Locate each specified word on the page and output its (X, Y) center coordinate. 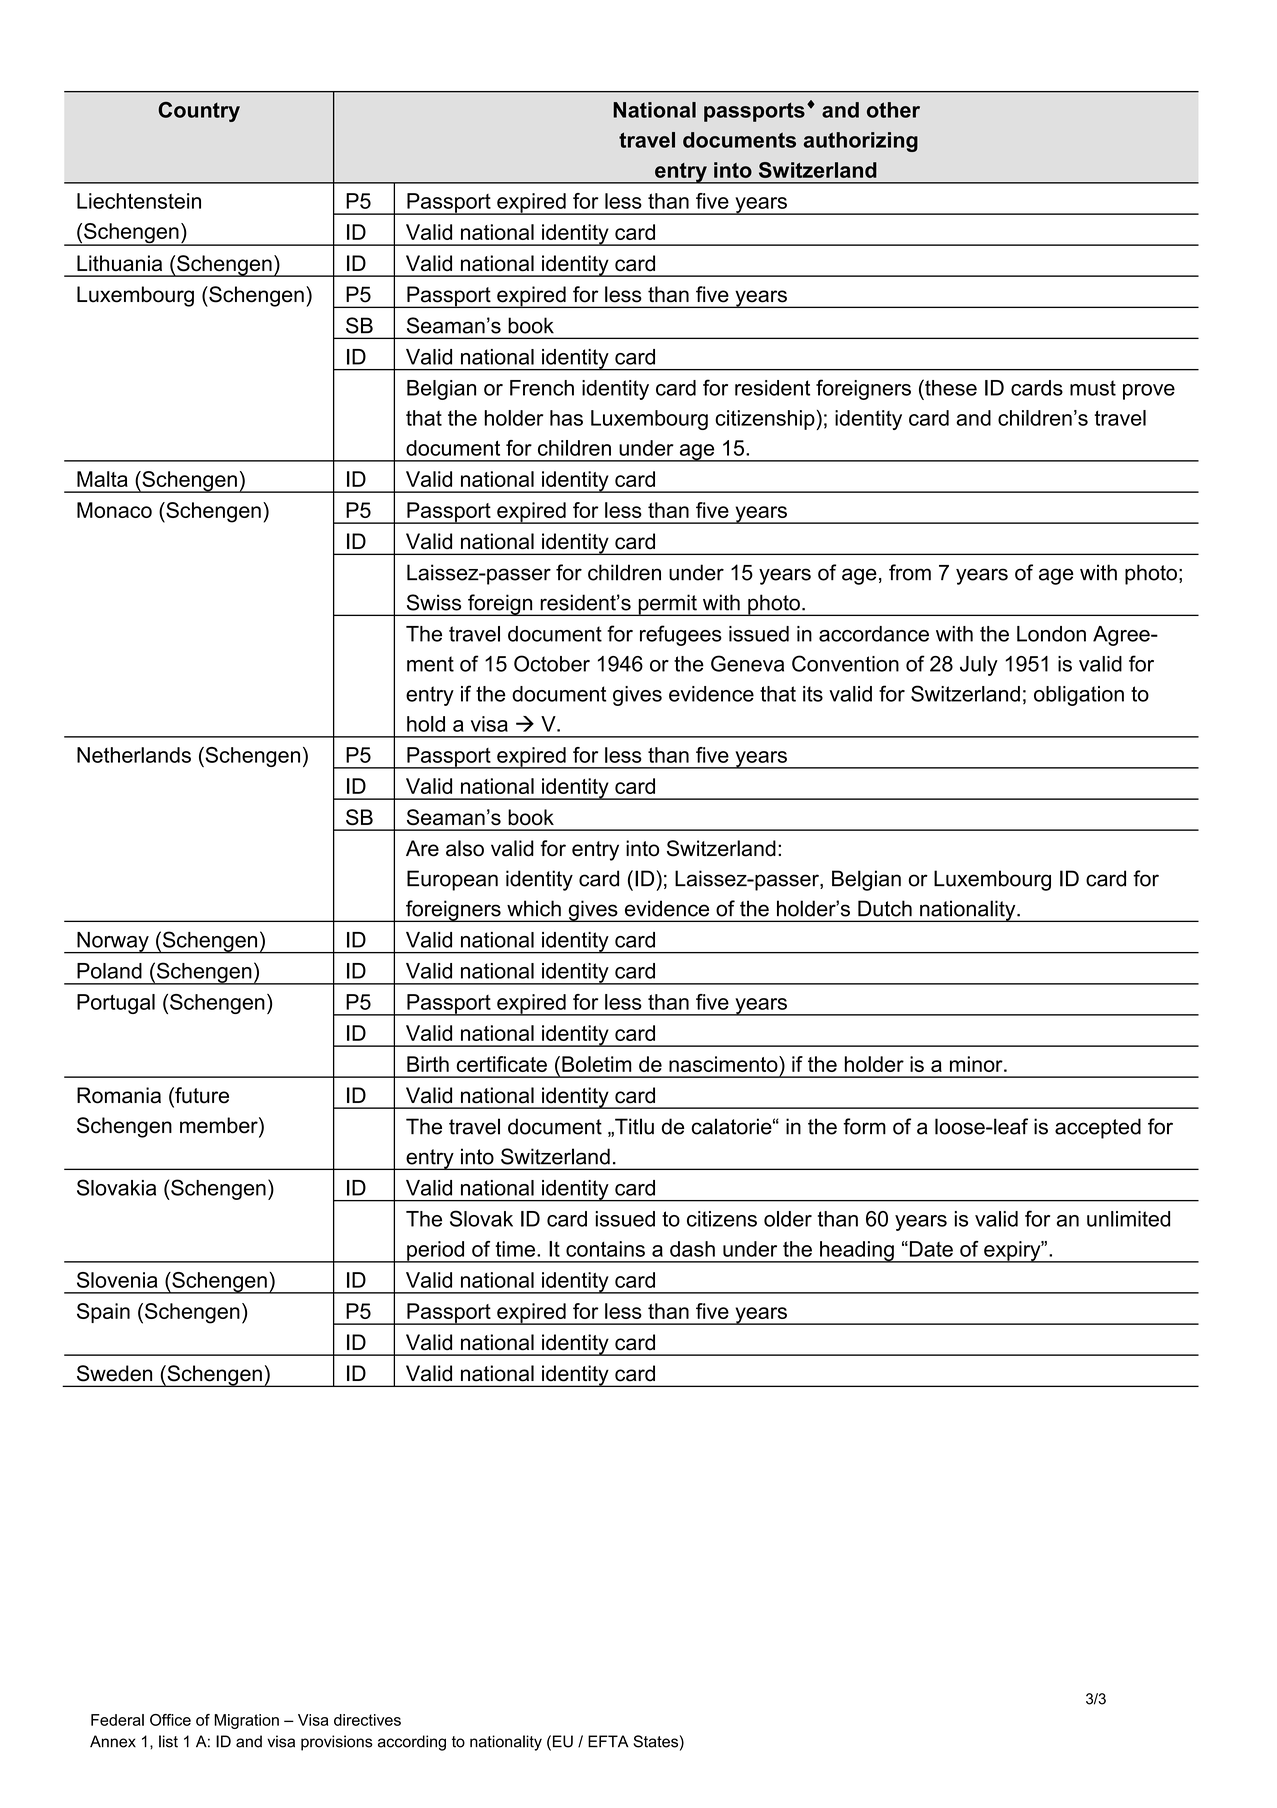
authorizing (860, 142)
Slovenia (117, 1280)
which (534, 908)
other (893, 110)
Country (199, 112)
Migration (246, 1721)
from (910, 572)
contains (605, 1249)
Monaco (114, 510)
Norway (113, 943)
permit (667, 605)
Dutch (885, 908)
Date (930, 1249)
